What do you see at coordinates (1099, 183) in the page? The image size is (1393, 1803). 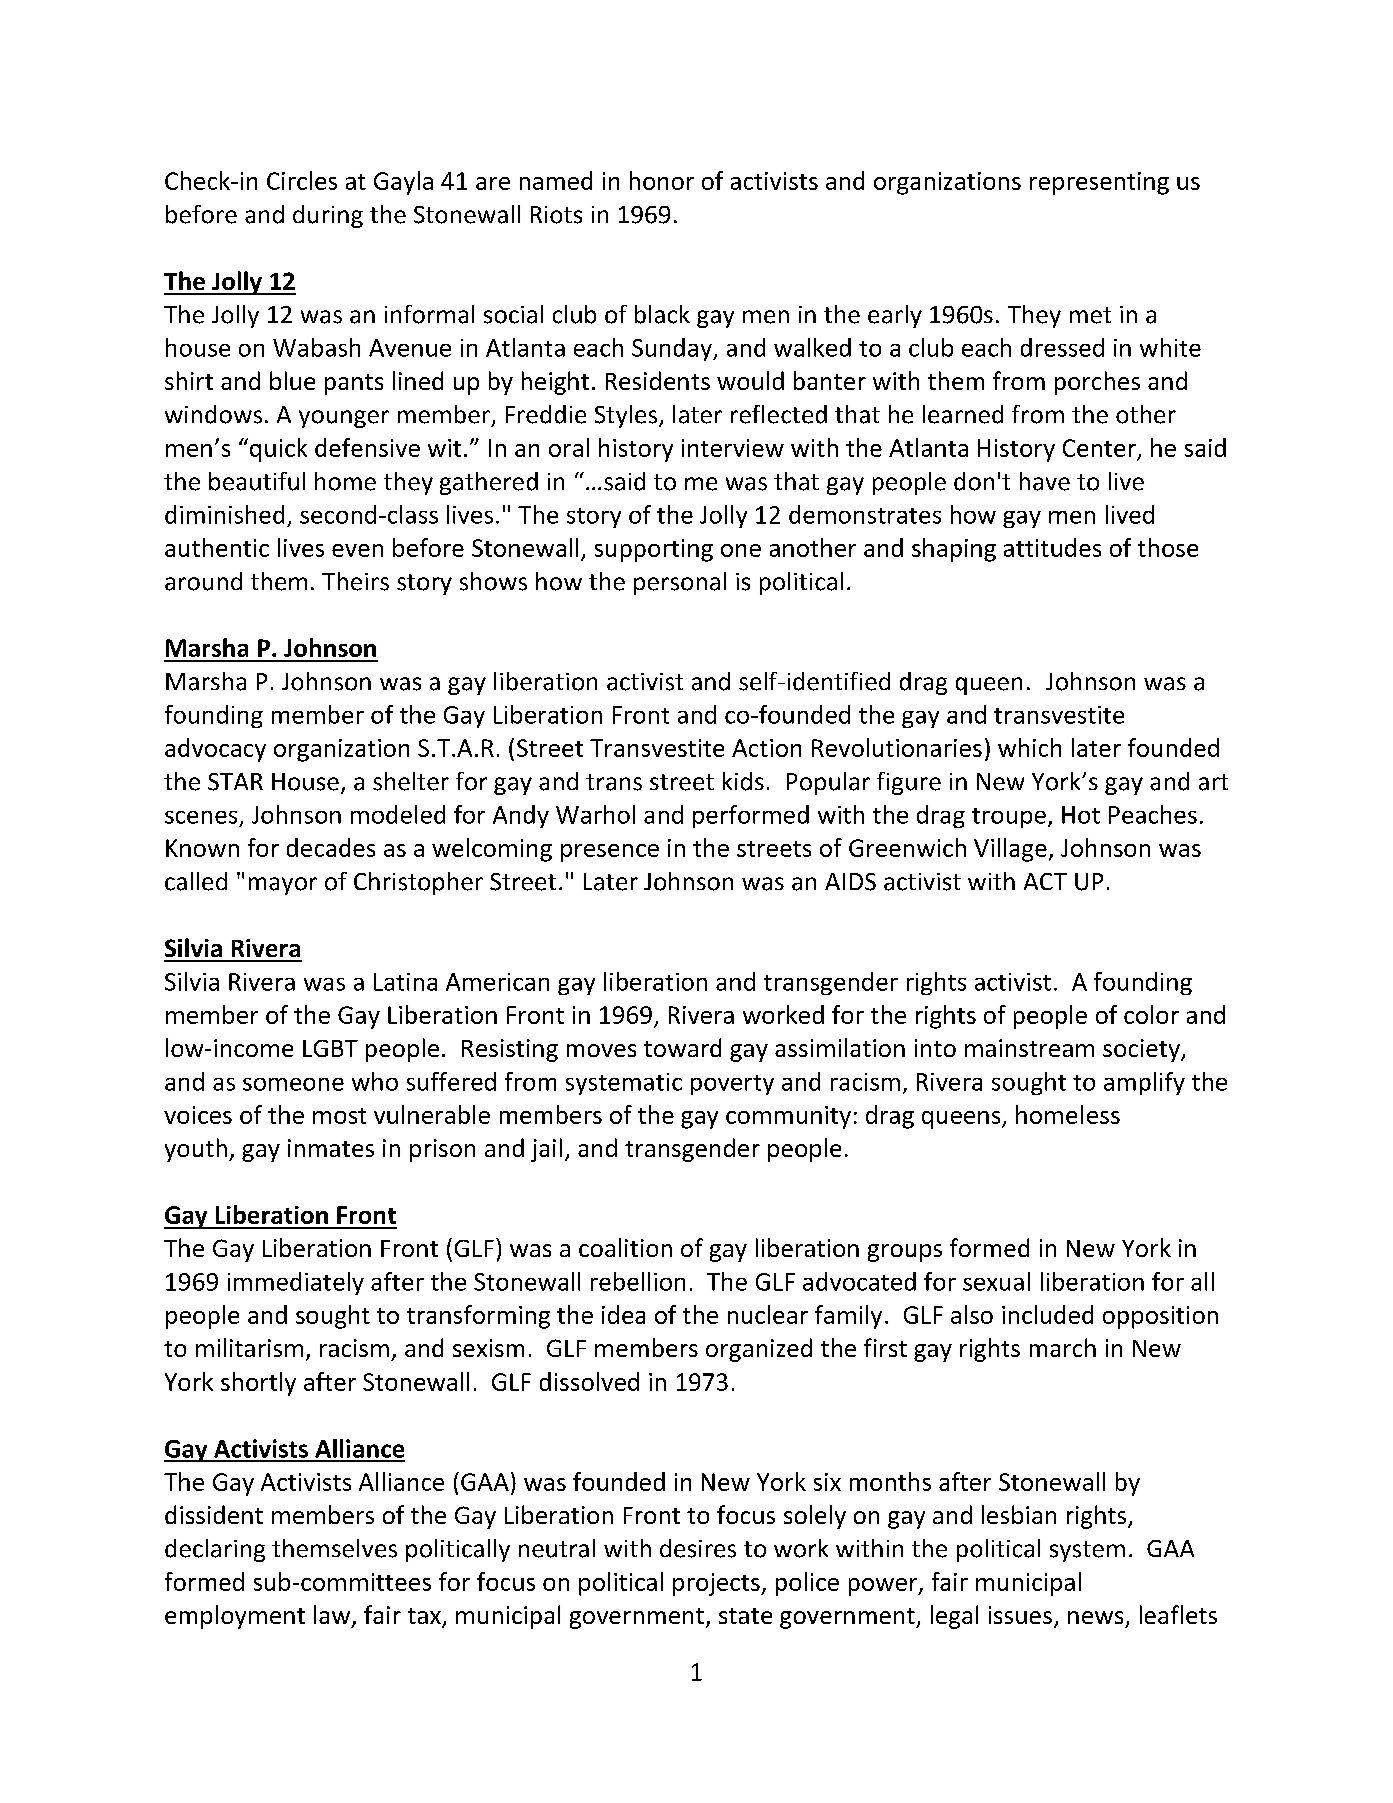 I see `representing` at bounding box center [1099, 183].
